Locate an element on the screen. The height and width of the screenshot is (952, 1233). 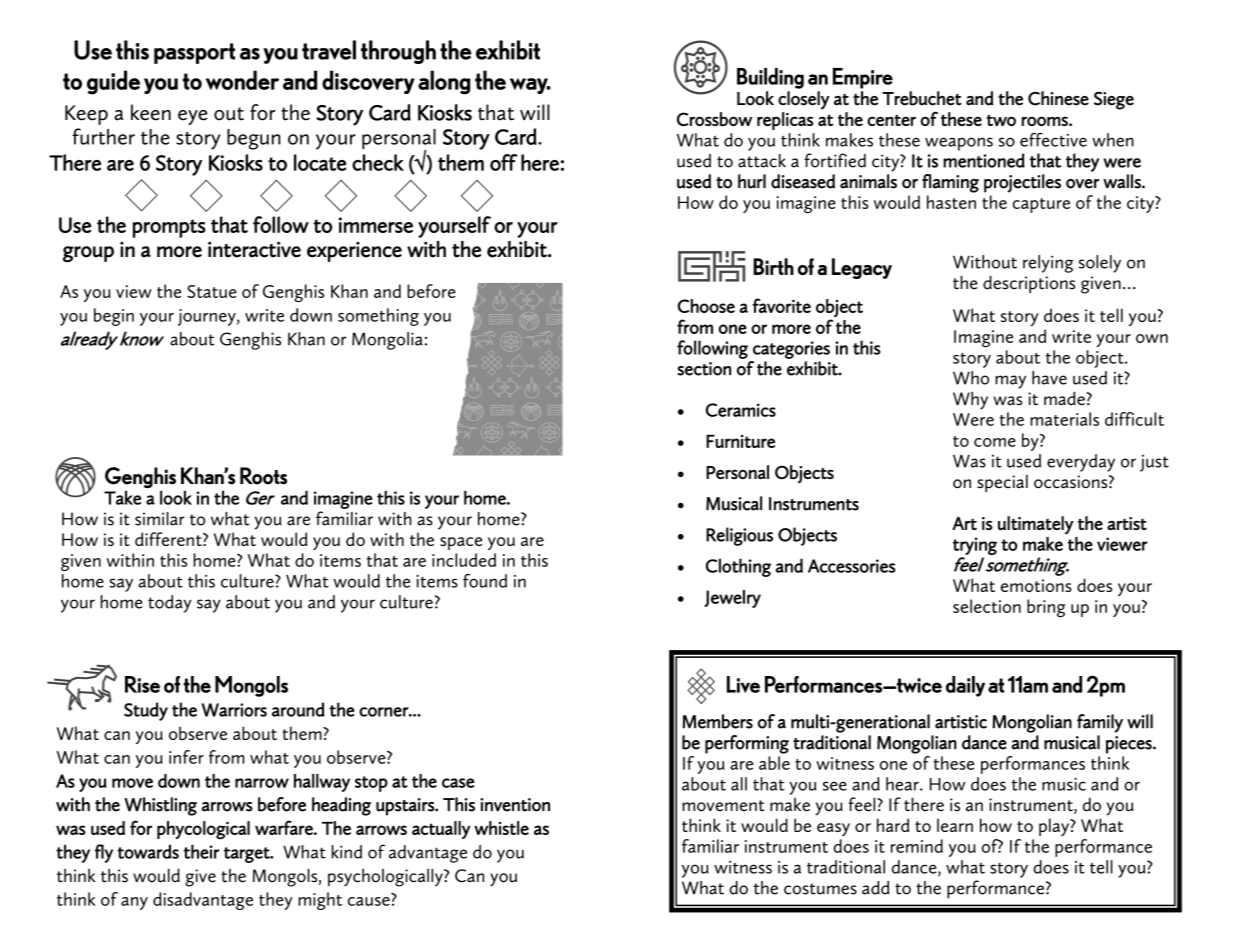
Roots is located at coordinates (263, 476).
